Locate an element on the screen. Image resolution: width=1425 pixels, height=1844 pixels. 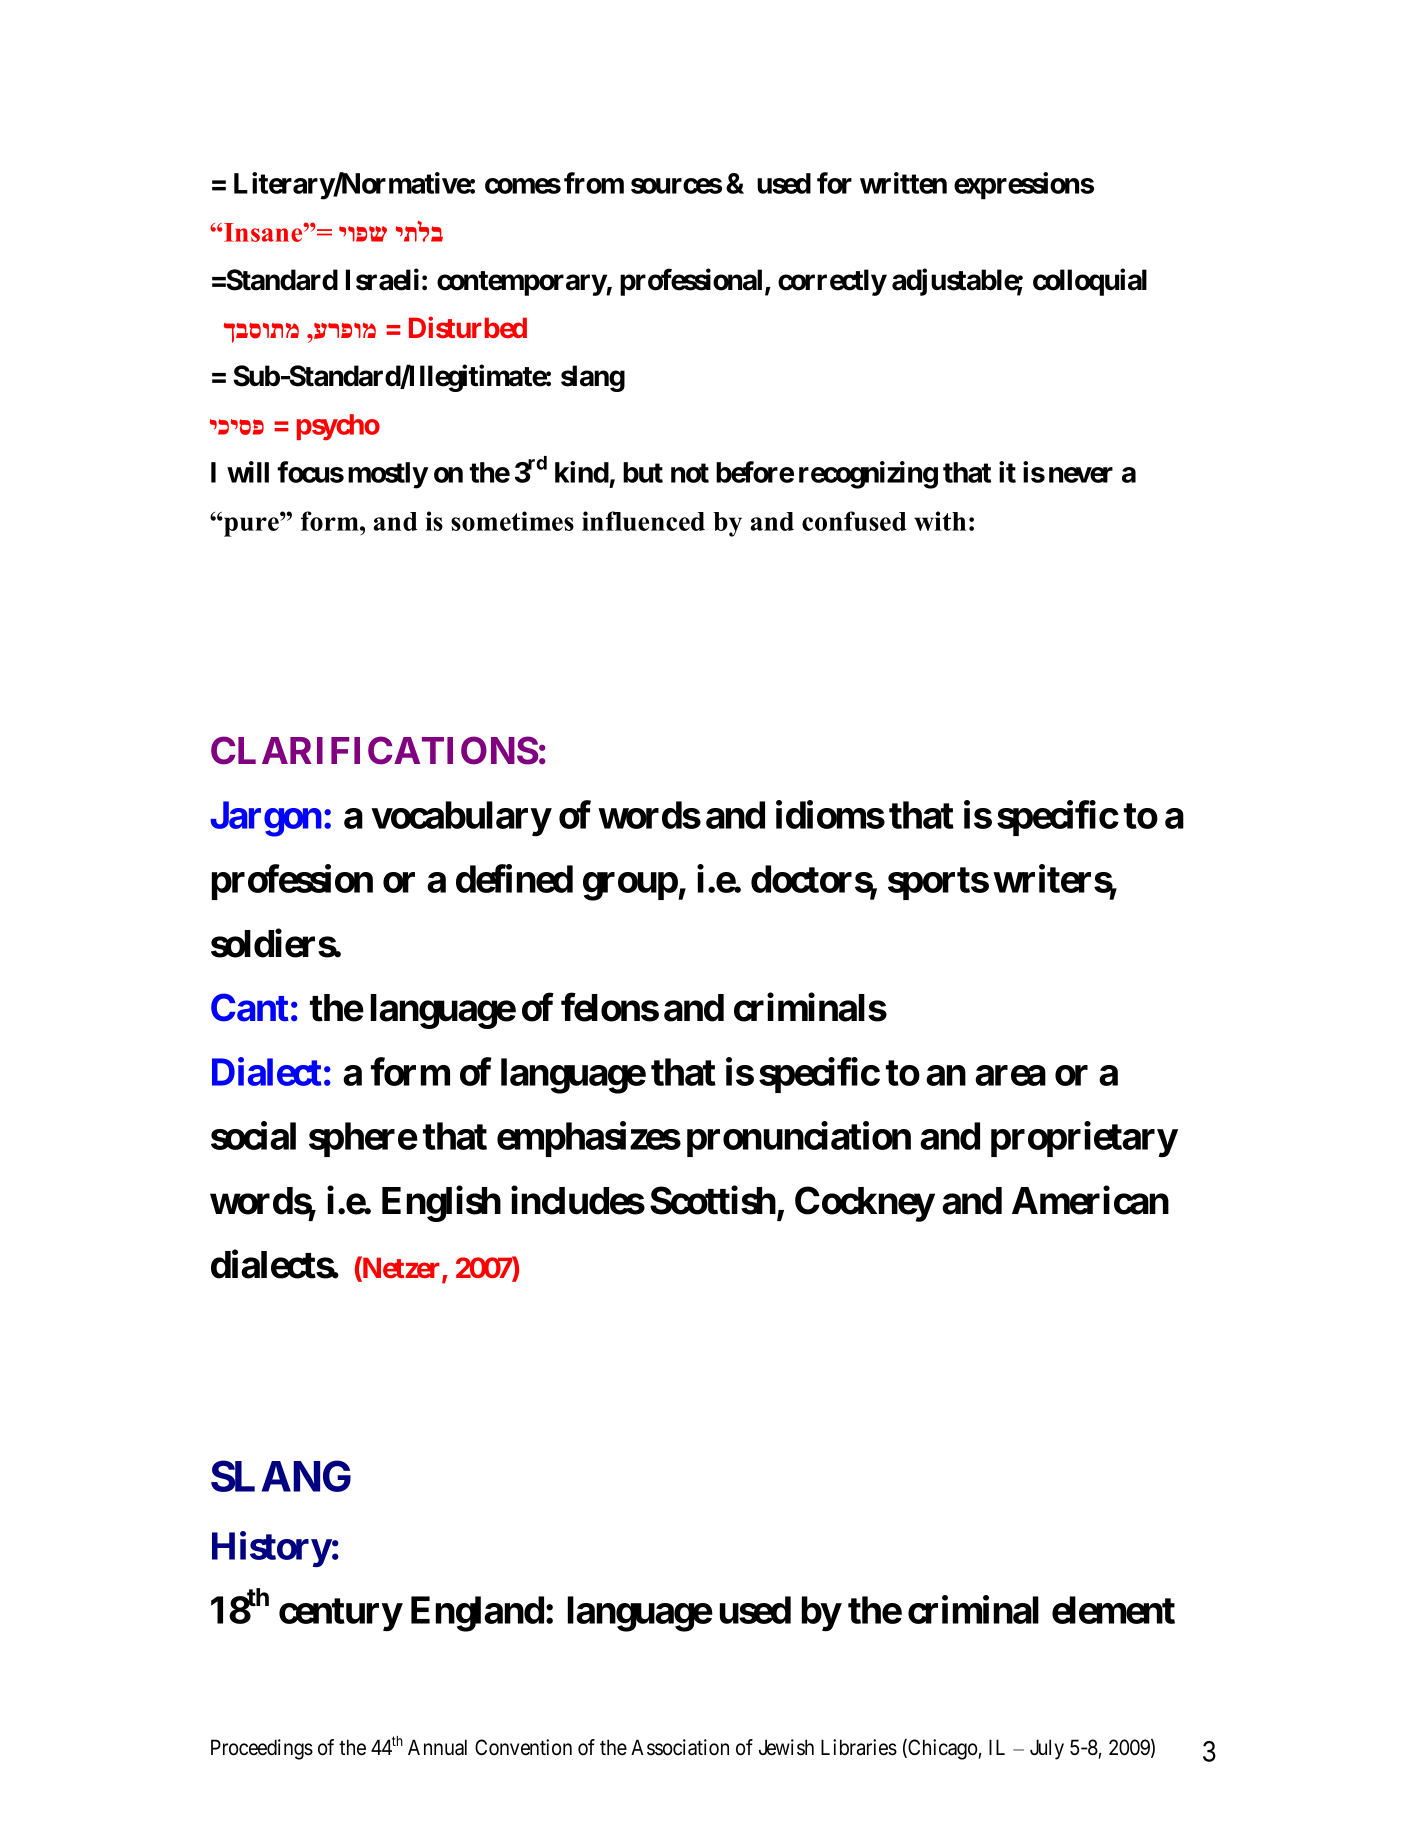
with is located at coordinates (940, 521).
